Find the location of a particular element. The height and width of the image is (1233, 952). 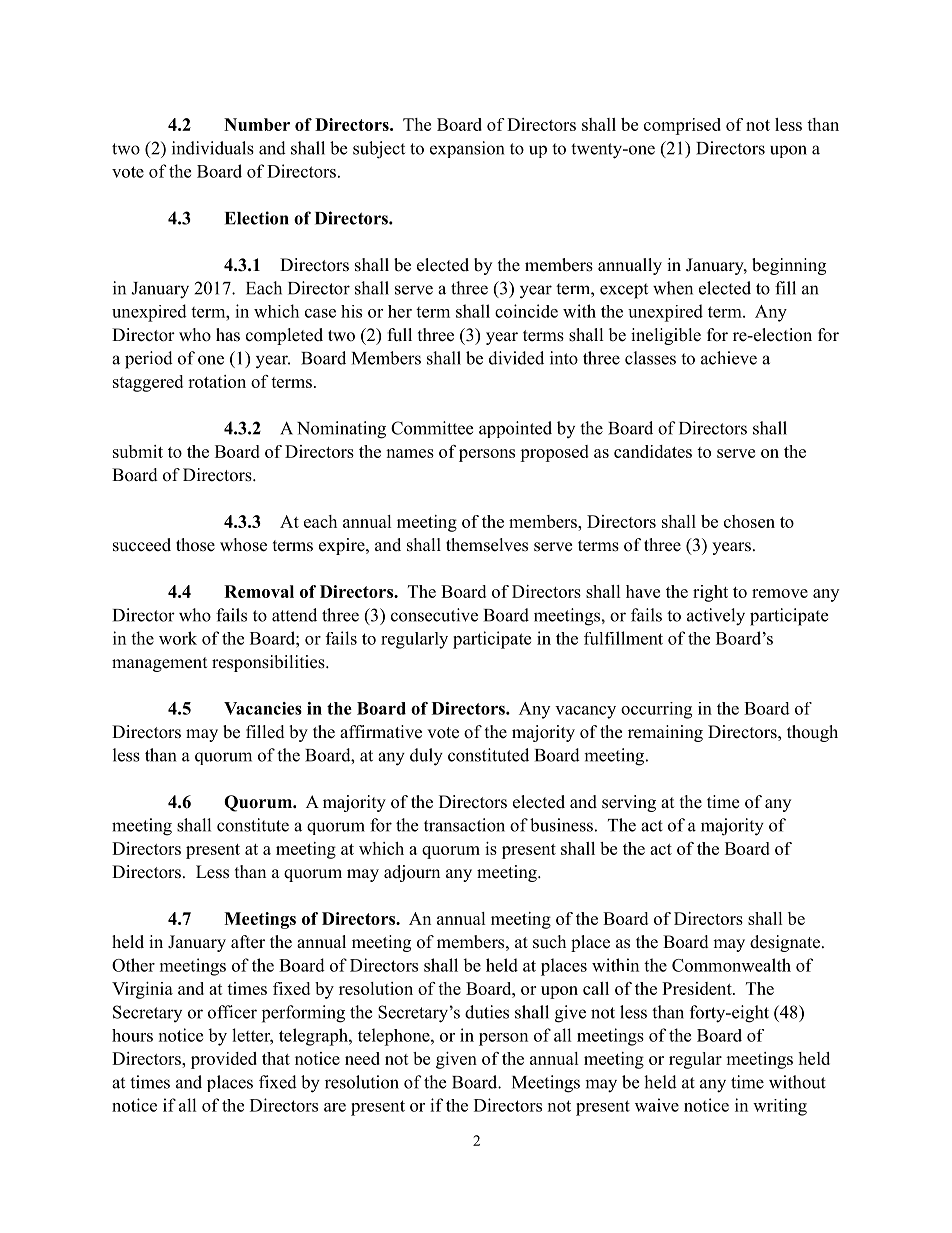

duties is located at coordinates (487, 1012).
